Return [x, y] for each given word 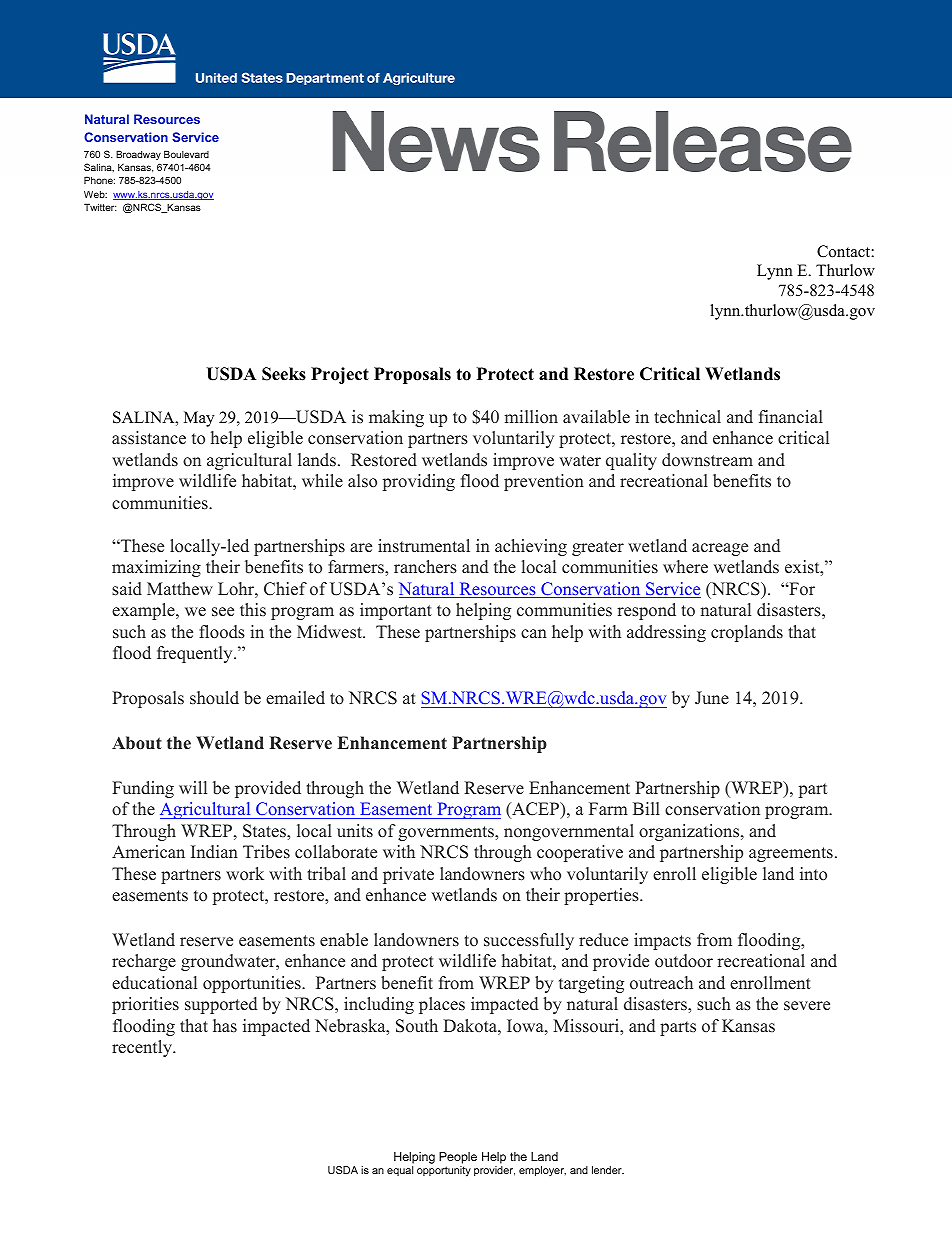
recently [143, 1048]
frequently [196, 654]
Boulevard [186, 154]
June [712, 698]
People [458, 1159]
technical [687, 417]
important [396, 611]
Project [340, 375]
